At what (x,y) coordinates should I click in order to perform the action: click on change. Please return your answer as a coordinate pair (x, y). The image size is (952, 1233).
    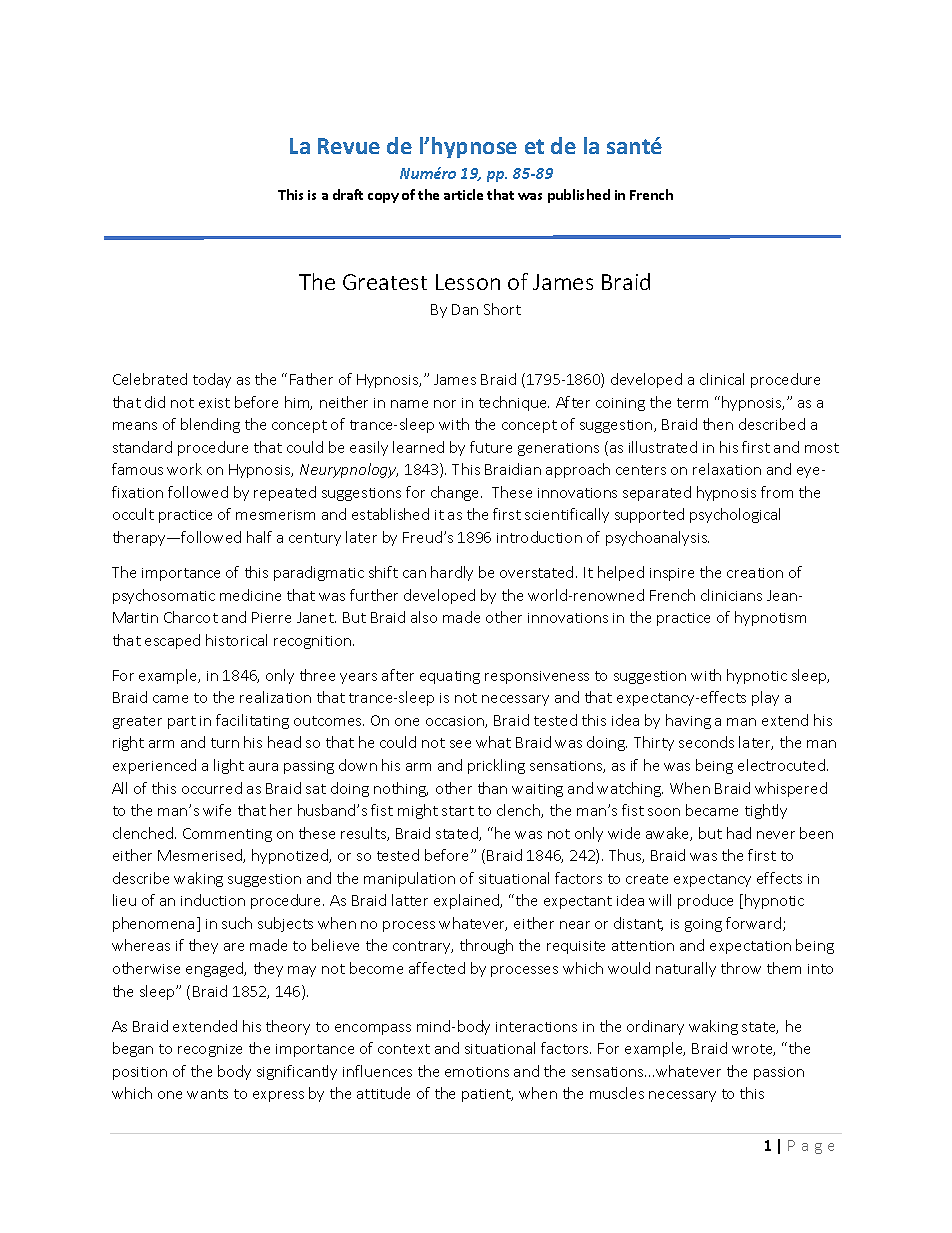
    Looking at the image, I should click on (456, 493).
